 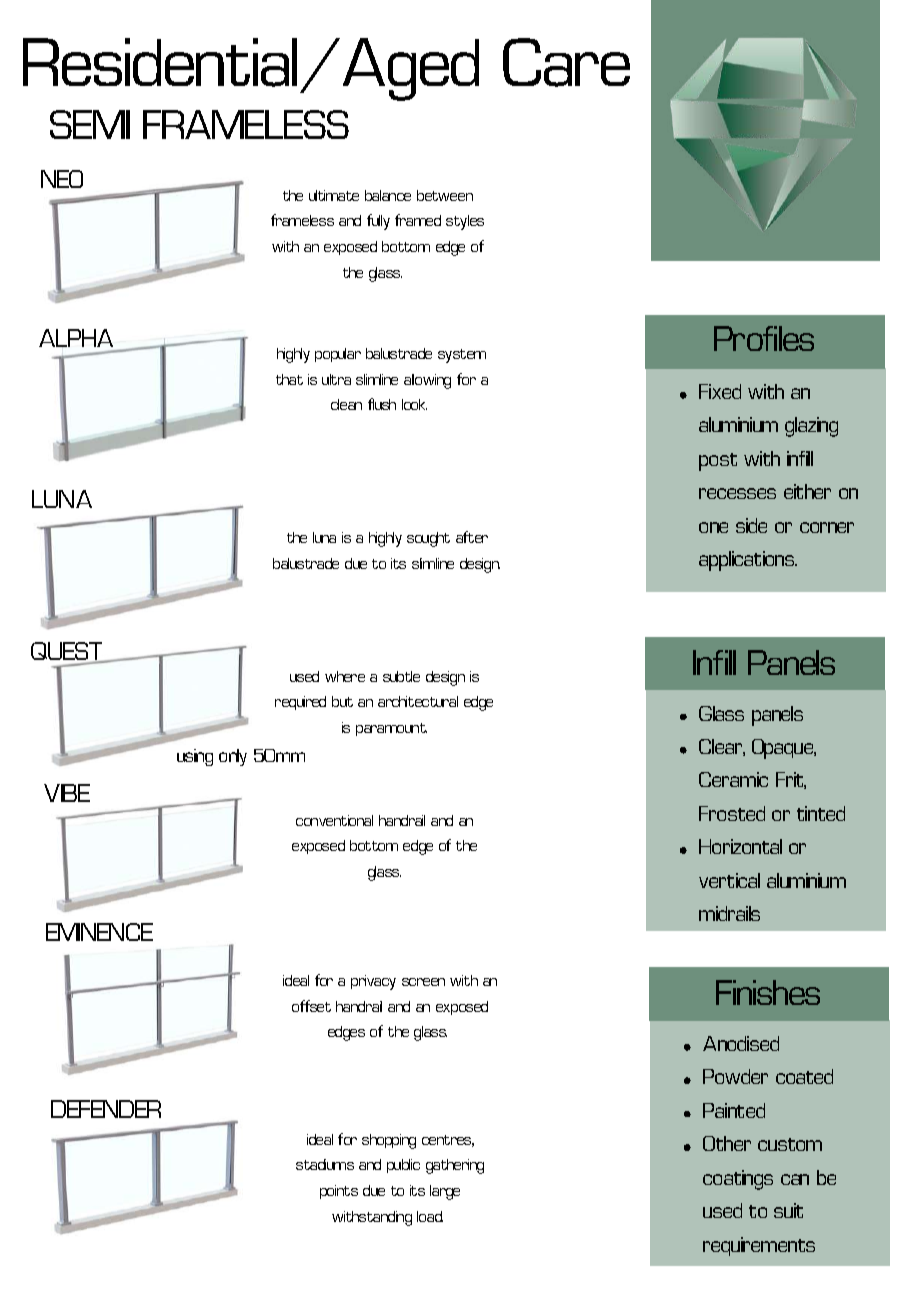 What do you see at coordinates (67, 793) in the document?
I see `VIBE` at bounding box center [67, 793].
